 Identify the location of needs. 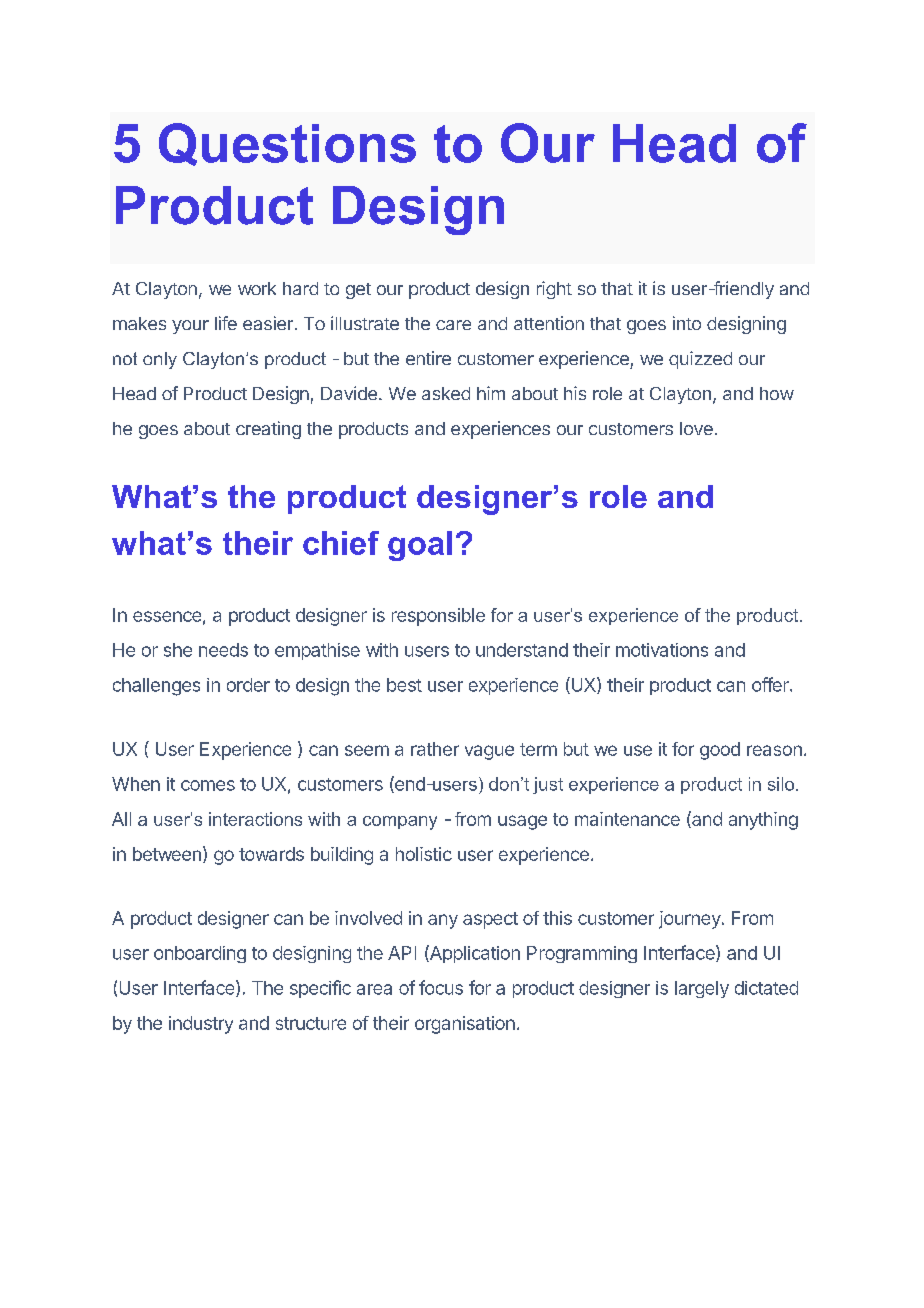
(223, 650).
